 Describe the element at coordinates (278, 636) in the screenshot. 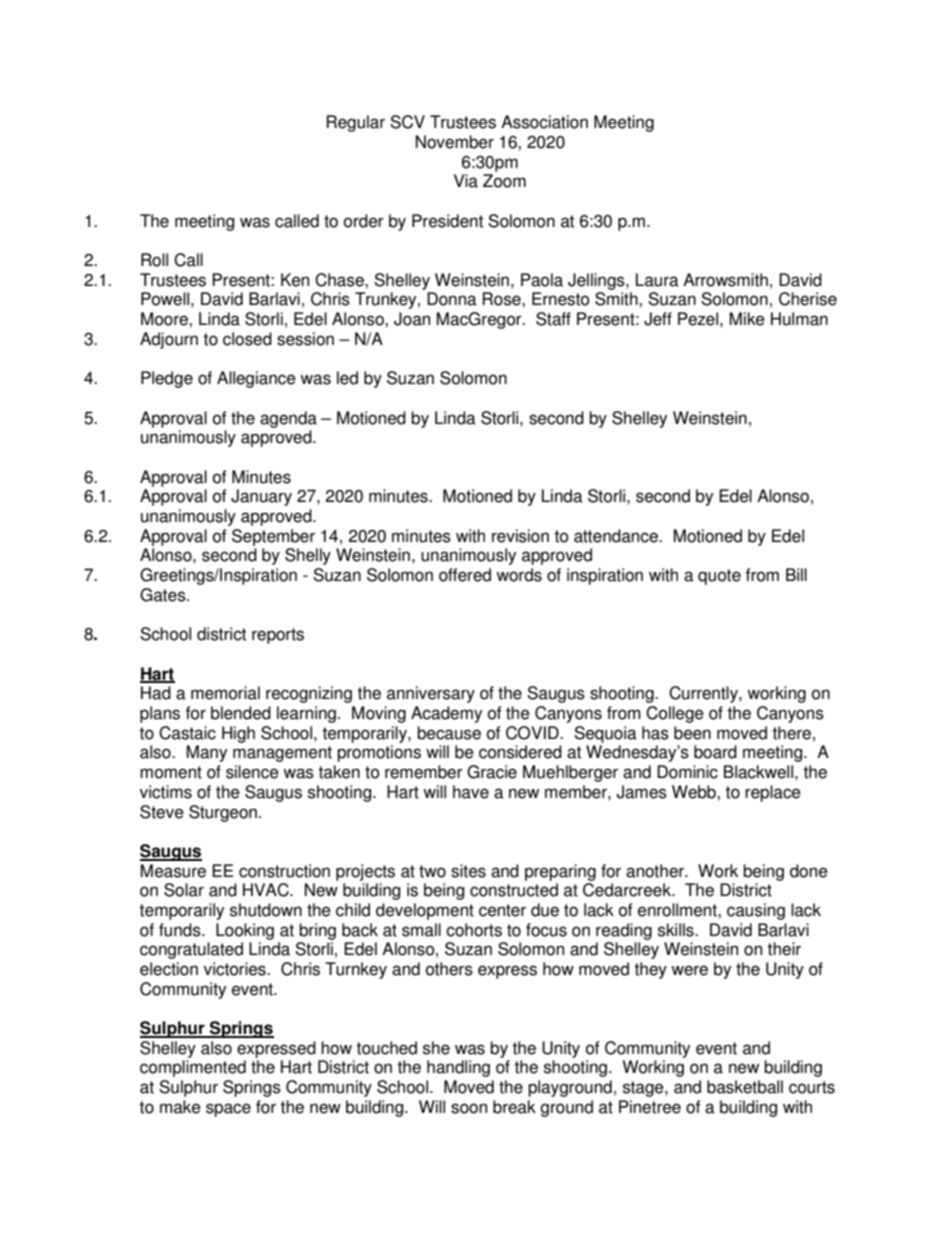

I see `reports` at that location.
